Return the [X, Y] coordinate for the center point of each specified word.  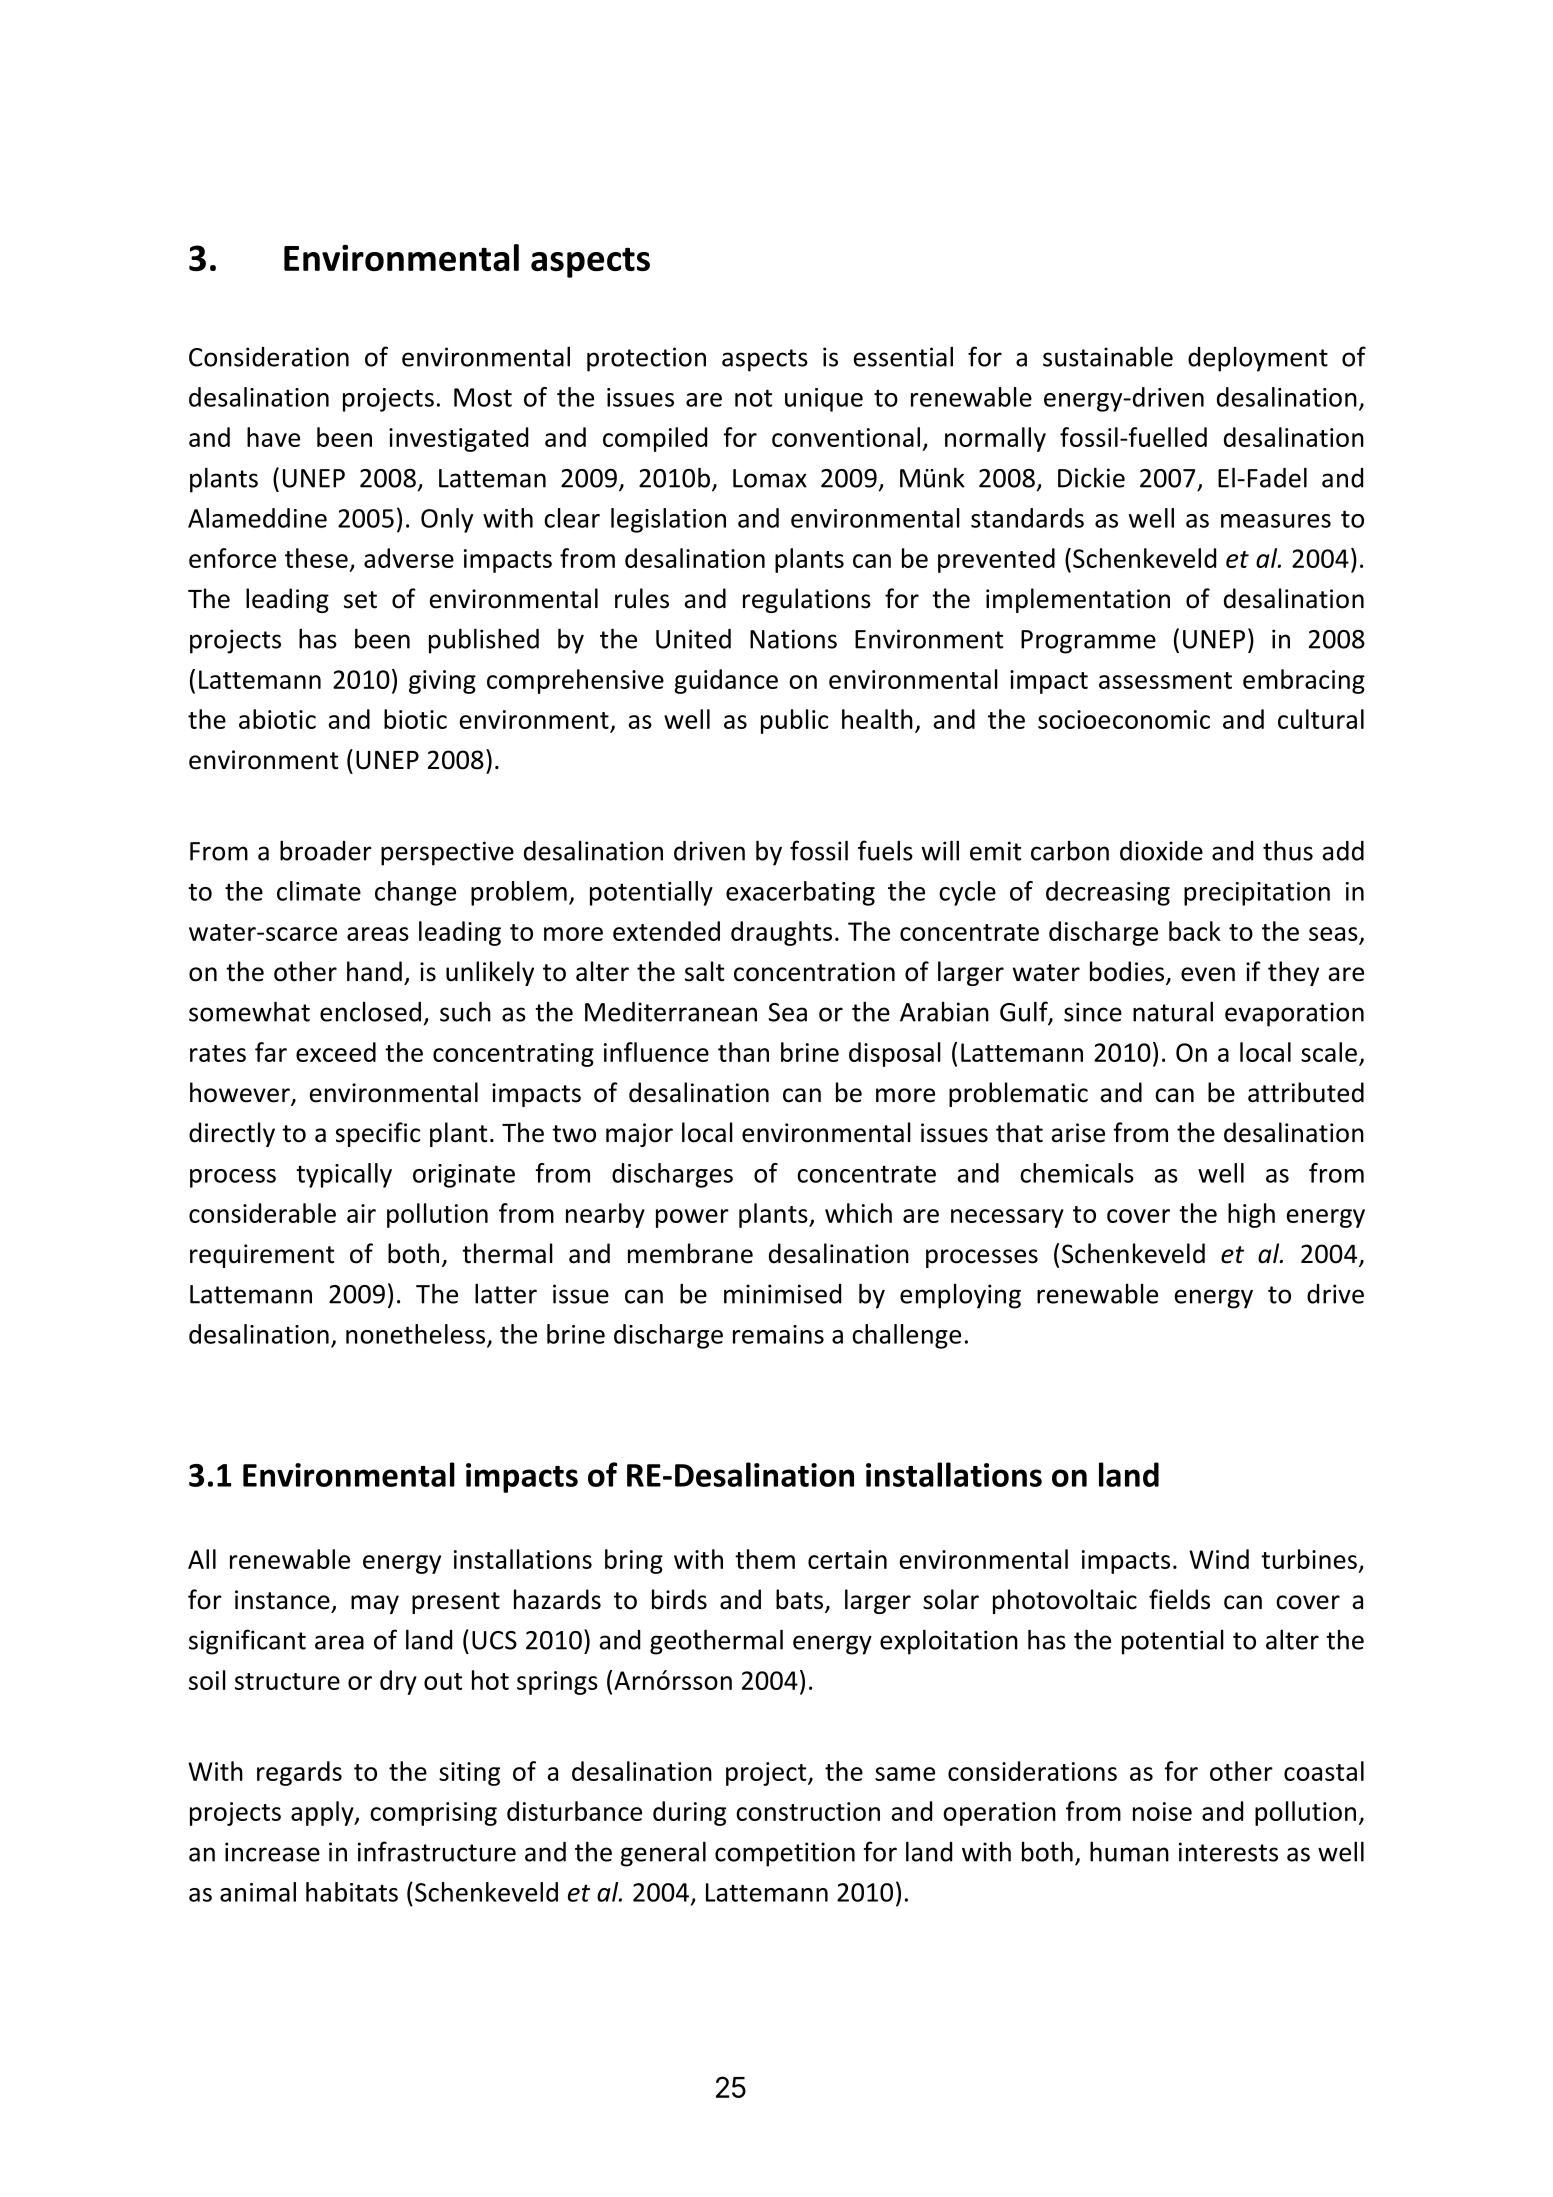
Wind [1219, 1559]
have [273, 437]
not [753, 398]
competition [785, 1854]
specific [378, 1134]
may [375, 1604]
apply [323, 1813]
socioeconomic [1124, 719]
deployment [1258, 359]
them [765, 1559]
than [743, 1052]
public [794, 721]
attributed [1306, 1092]
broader [326, 850]
